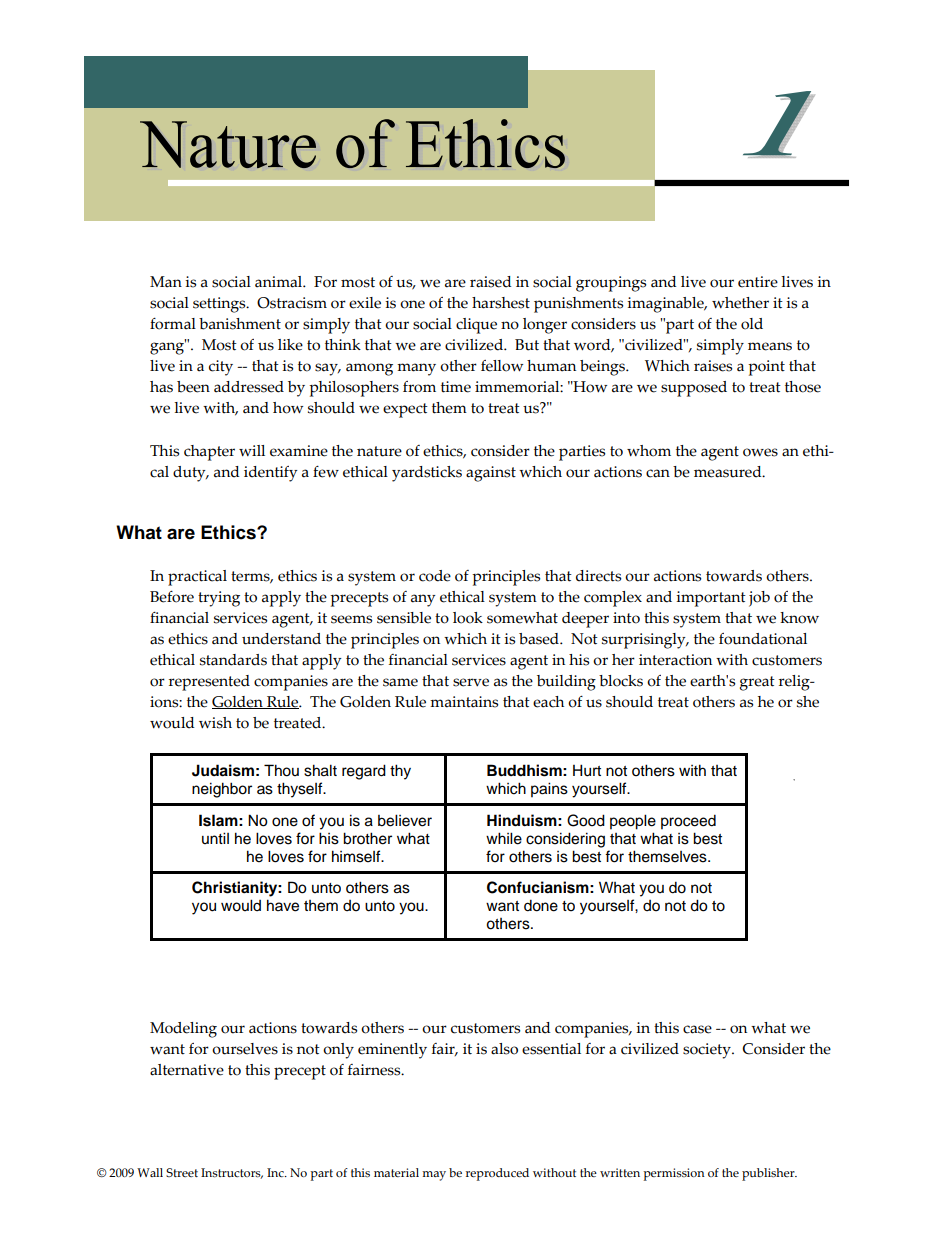  What do you see at coordinates (697, 1029) in the image?
I see `case` at bounding box center [697, 1029].
